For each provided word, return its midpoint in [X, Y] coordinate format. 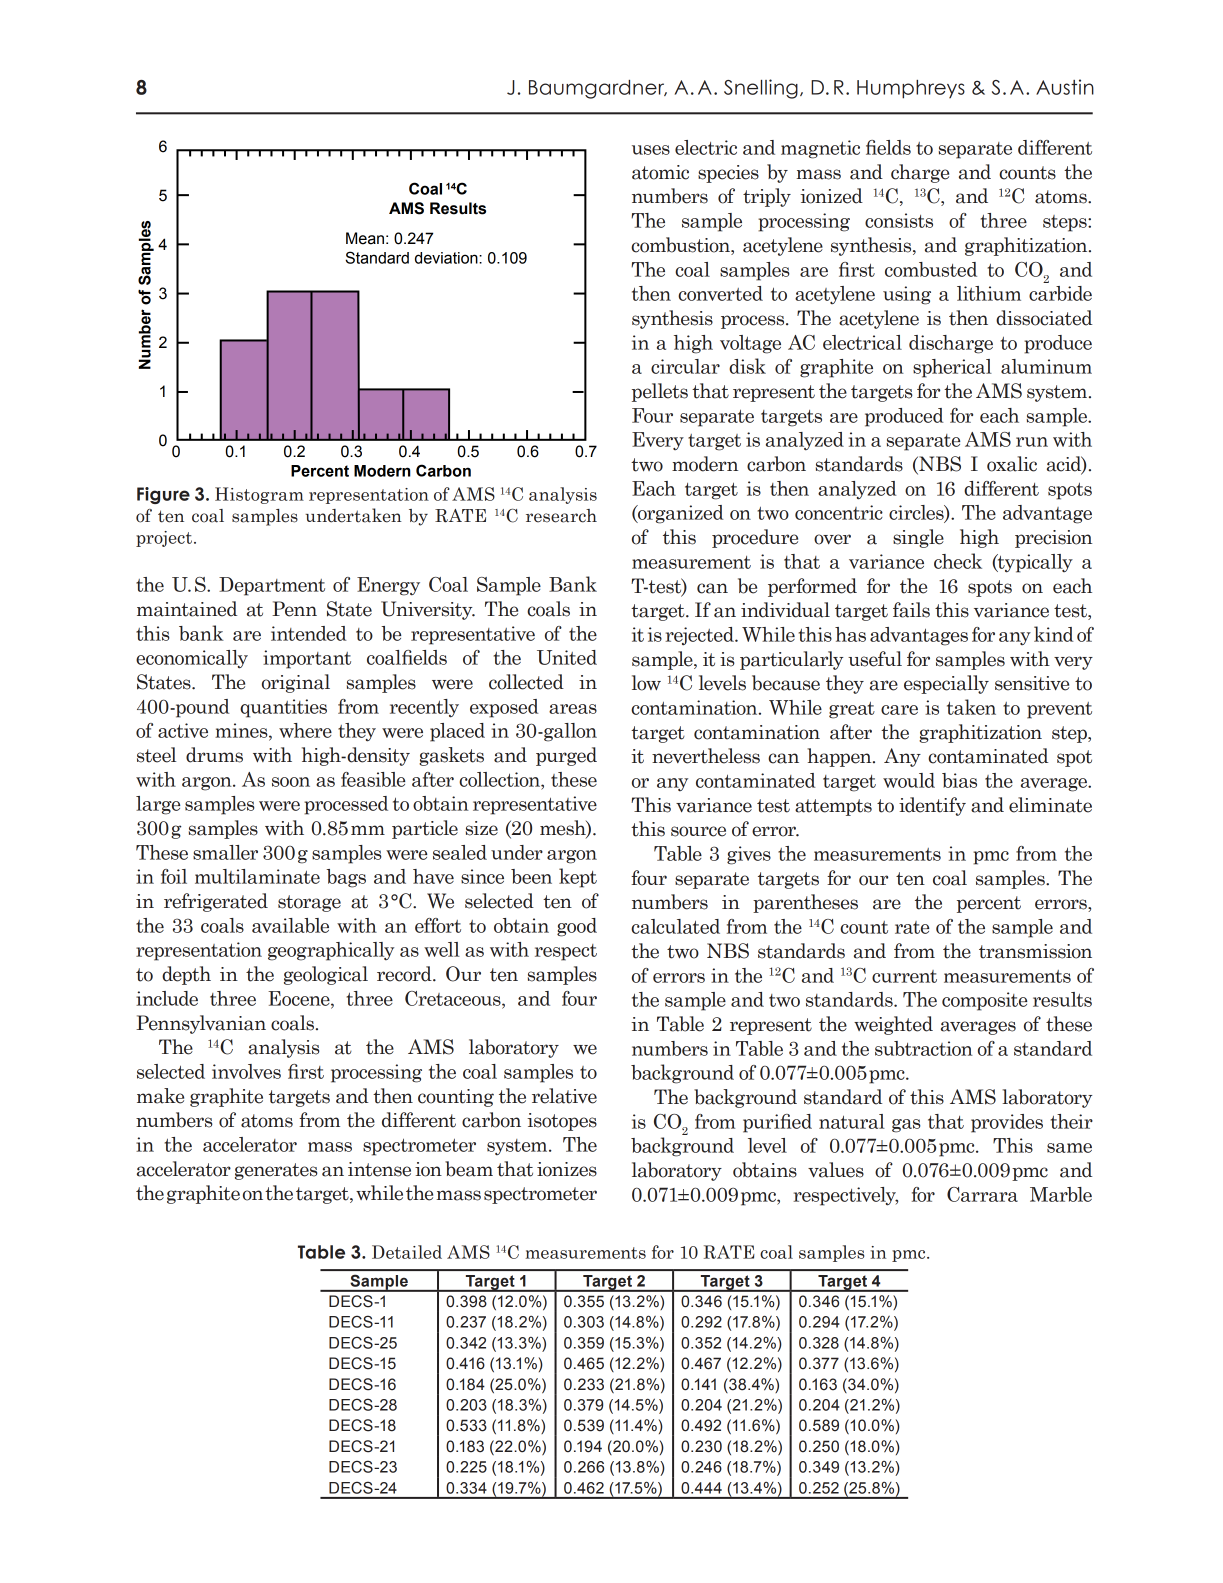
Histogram [259, 495]
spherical [952, 368]
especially [946, 684]
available [290, 925]
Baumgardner [598, 89]
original [296, 683]
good [577, 927]
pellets [660, 392]
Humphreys [911, 89]
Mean [365, 238]
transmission [1035, 951]
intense [379, 1169]
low [646, 683]
